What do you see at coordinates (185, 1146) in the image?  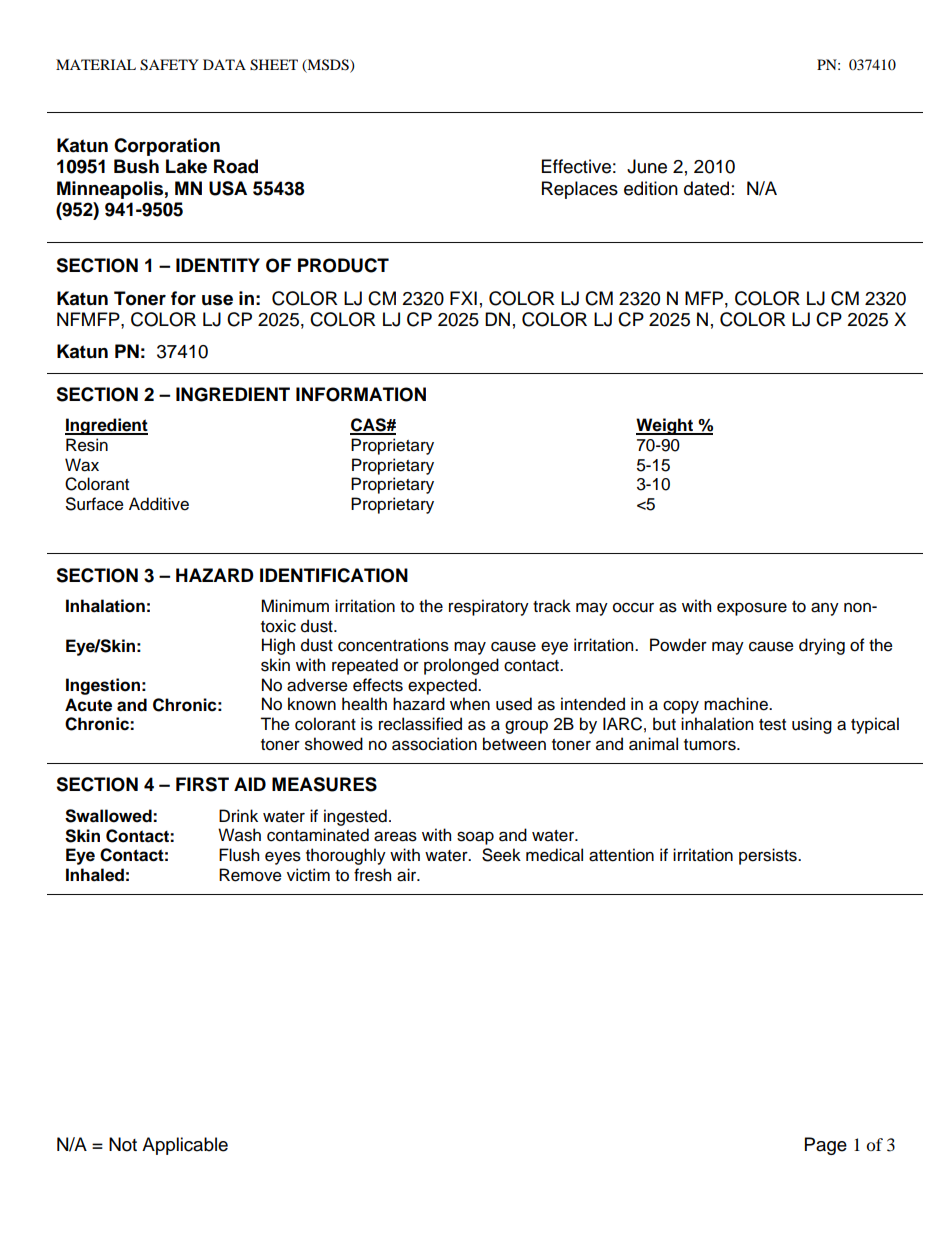 I see `Applicable` at bounding box center [185, 1146].
